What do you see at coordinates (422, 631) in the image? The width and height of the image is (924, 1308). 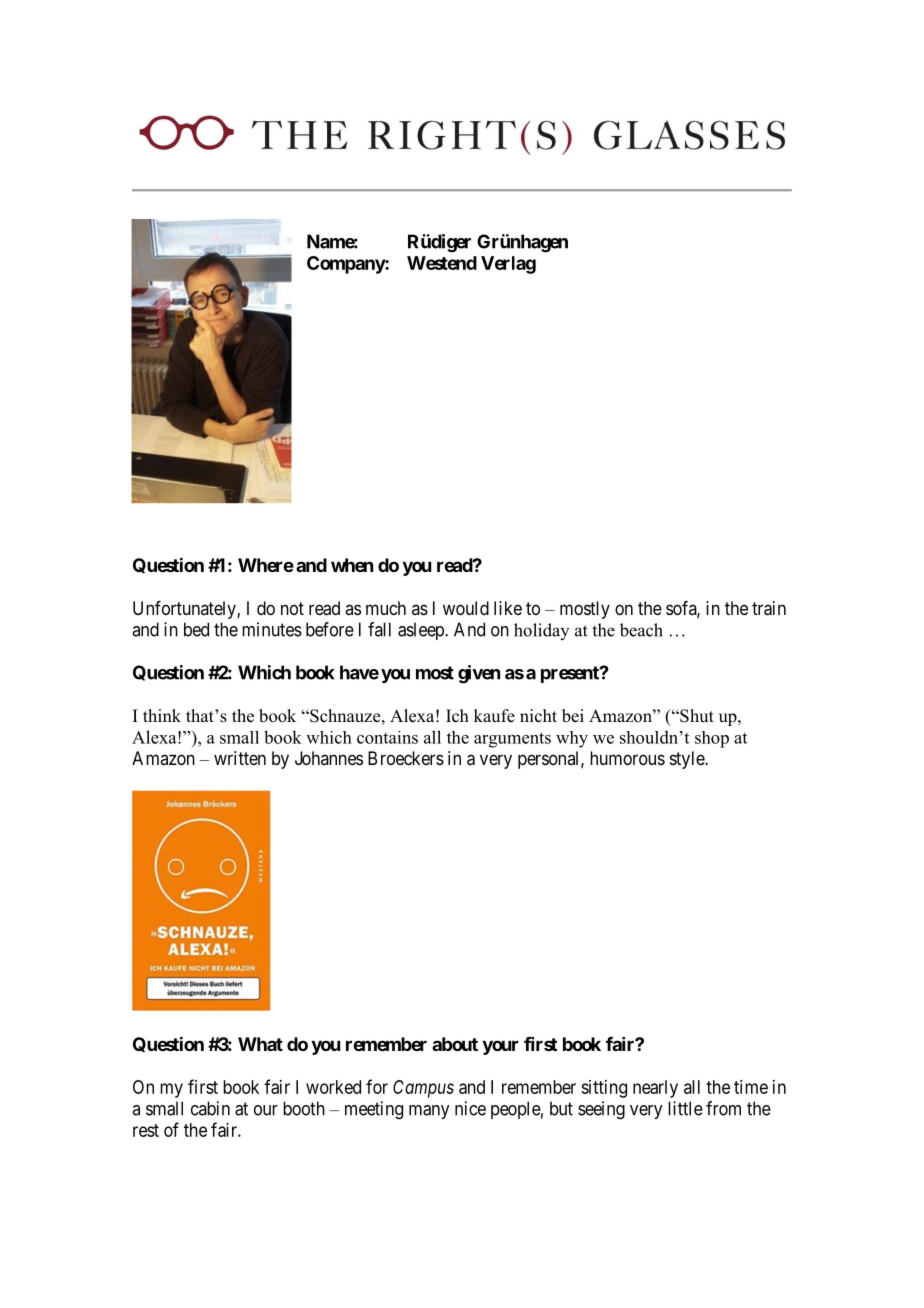 I see `asleep` at bounding box center [422, 631].
